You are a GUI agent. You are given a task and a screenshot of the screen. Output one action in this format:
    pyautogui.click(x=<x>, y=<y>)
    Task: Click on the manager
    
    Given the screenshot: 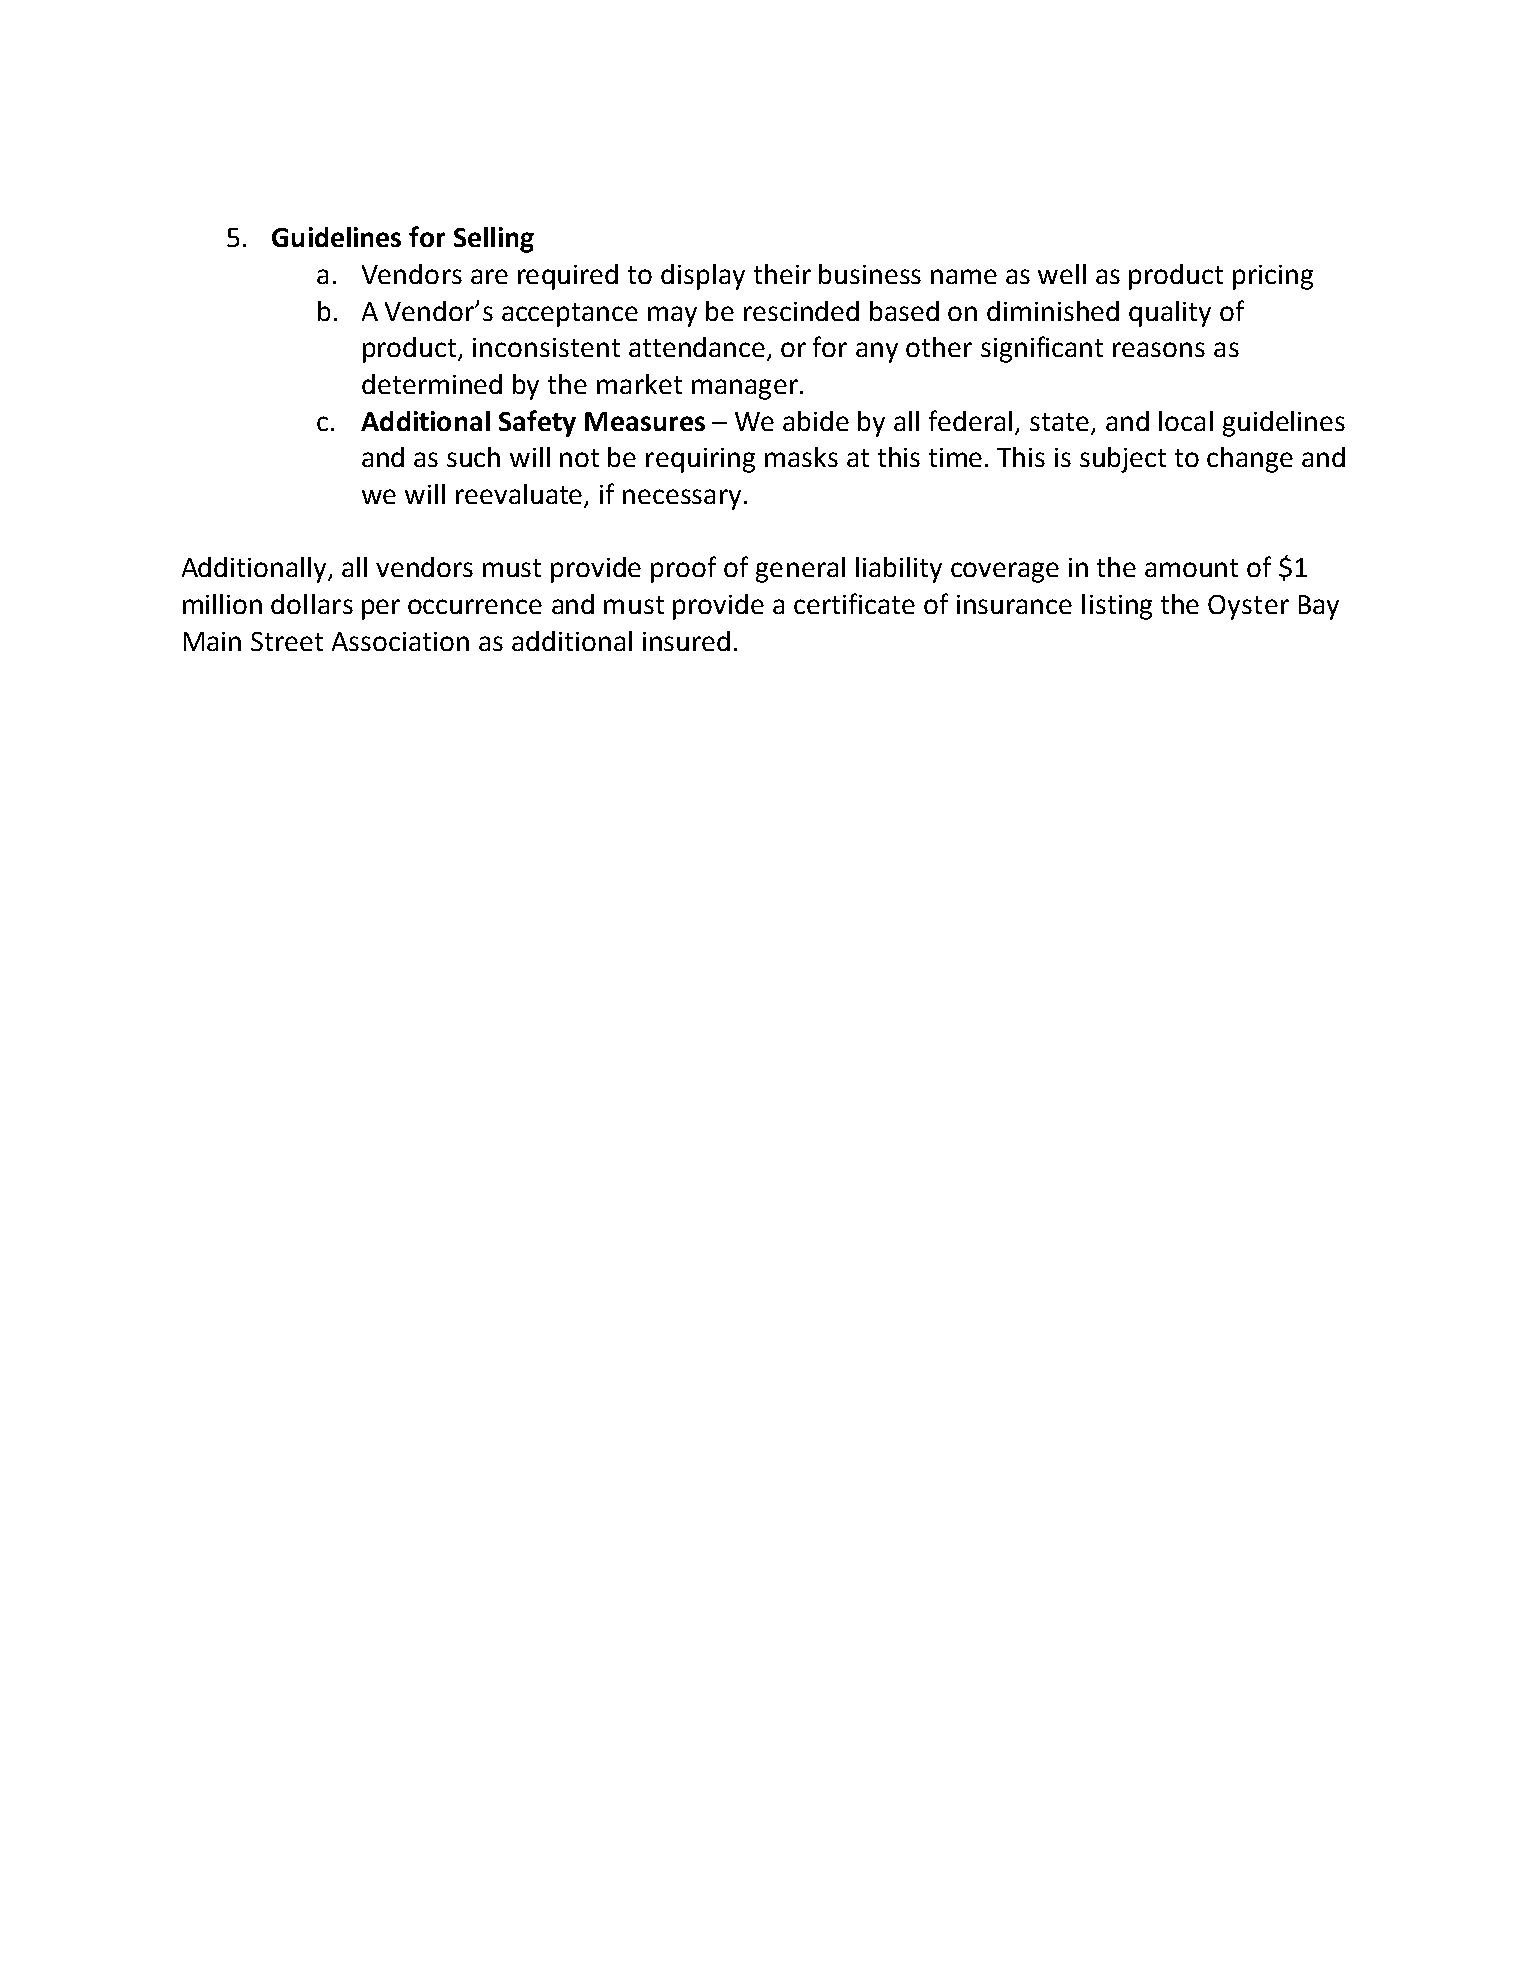 What is the action you would take?
    pyautogui.click(x=745, y=389)
